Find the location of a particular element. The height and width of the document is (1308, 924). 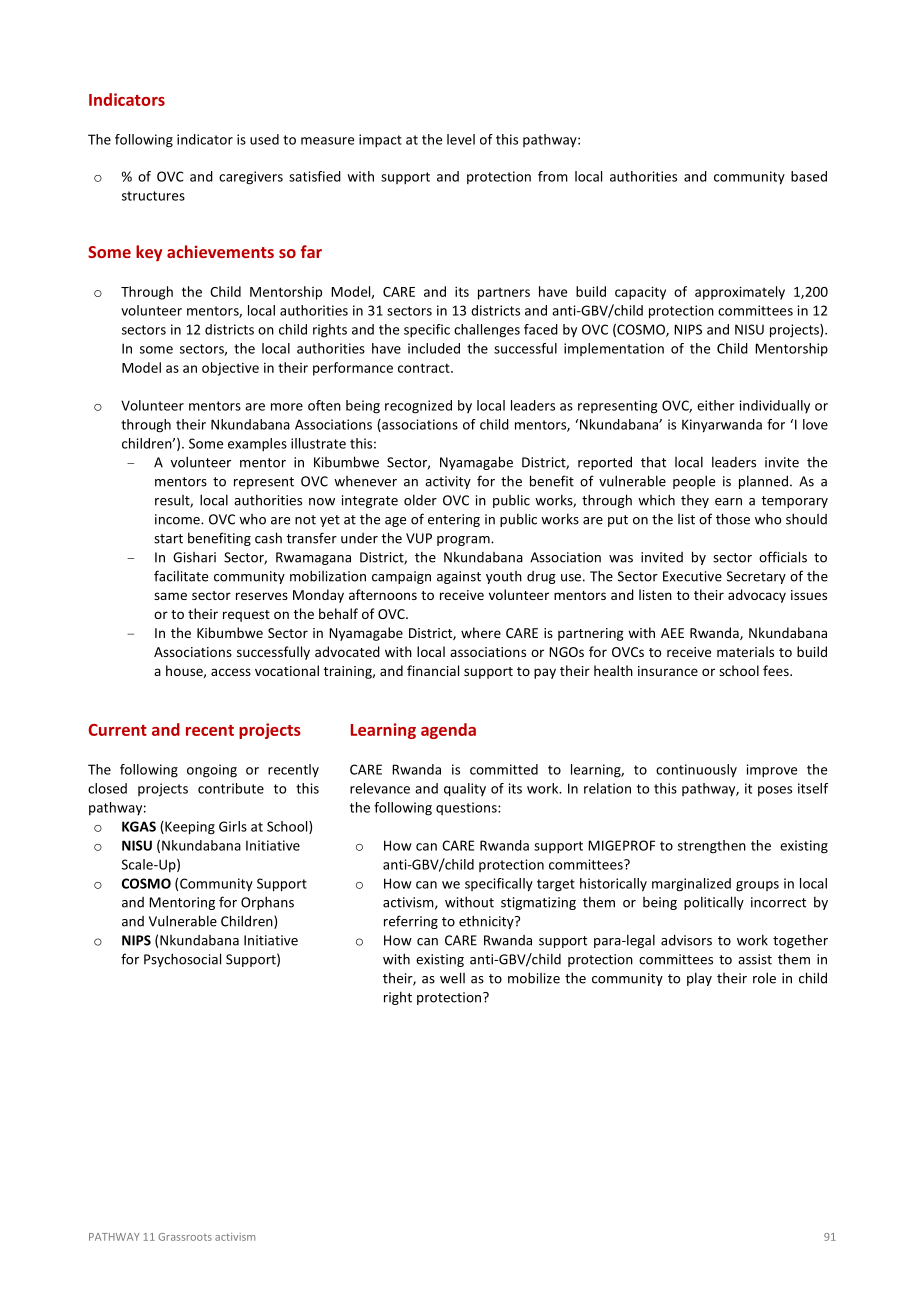

structures is located at coordinates (153, 196).
